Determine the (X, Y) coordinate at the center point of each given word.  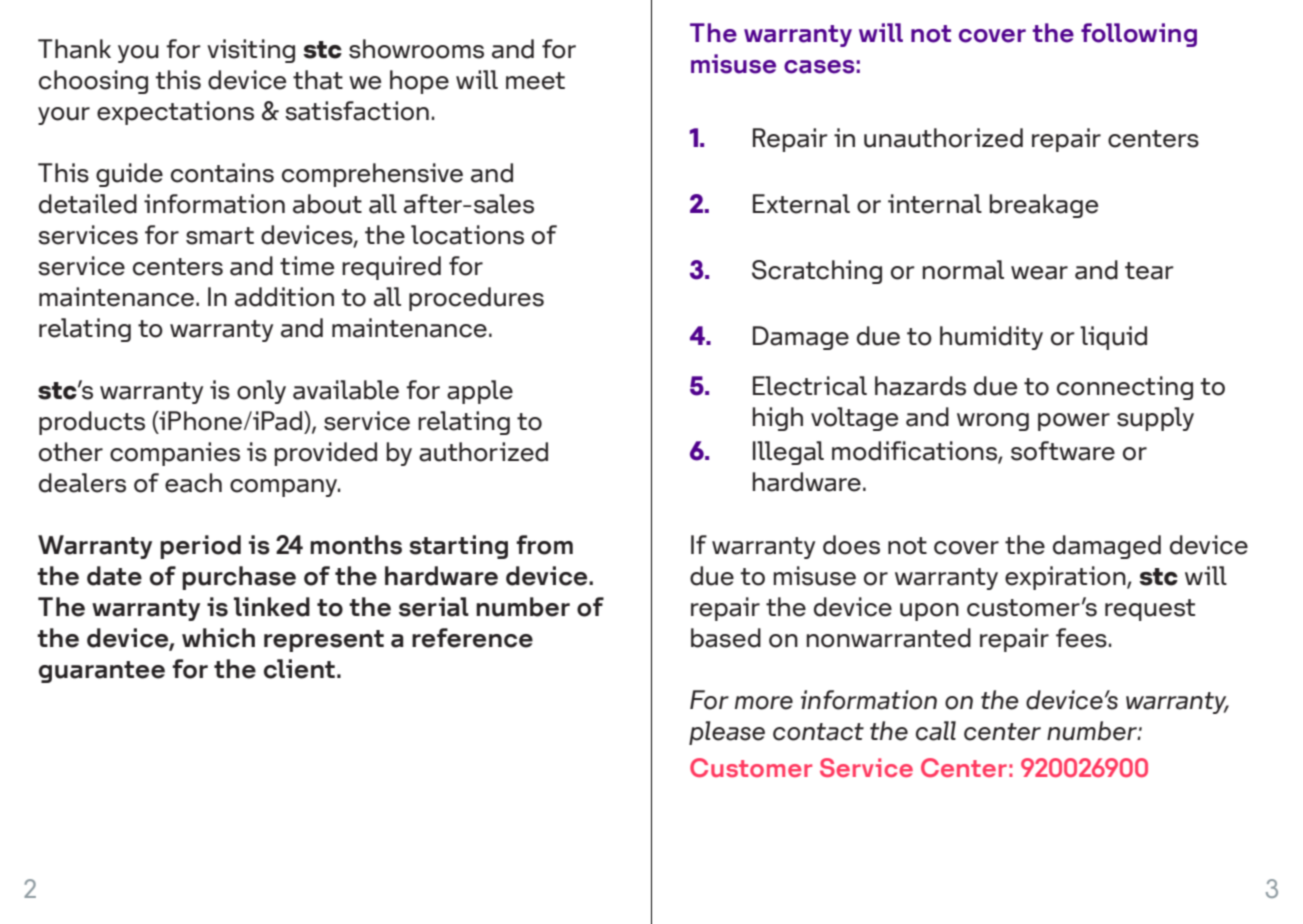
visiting (251, 51)
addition (284, 297)
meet (535, 81)
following (1139, 35)
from (544, 545)
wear (1039, 273)
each (193, 483)
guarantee (102, 672)
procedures (476, 299)
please (727, 733)
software (1063, 451)
